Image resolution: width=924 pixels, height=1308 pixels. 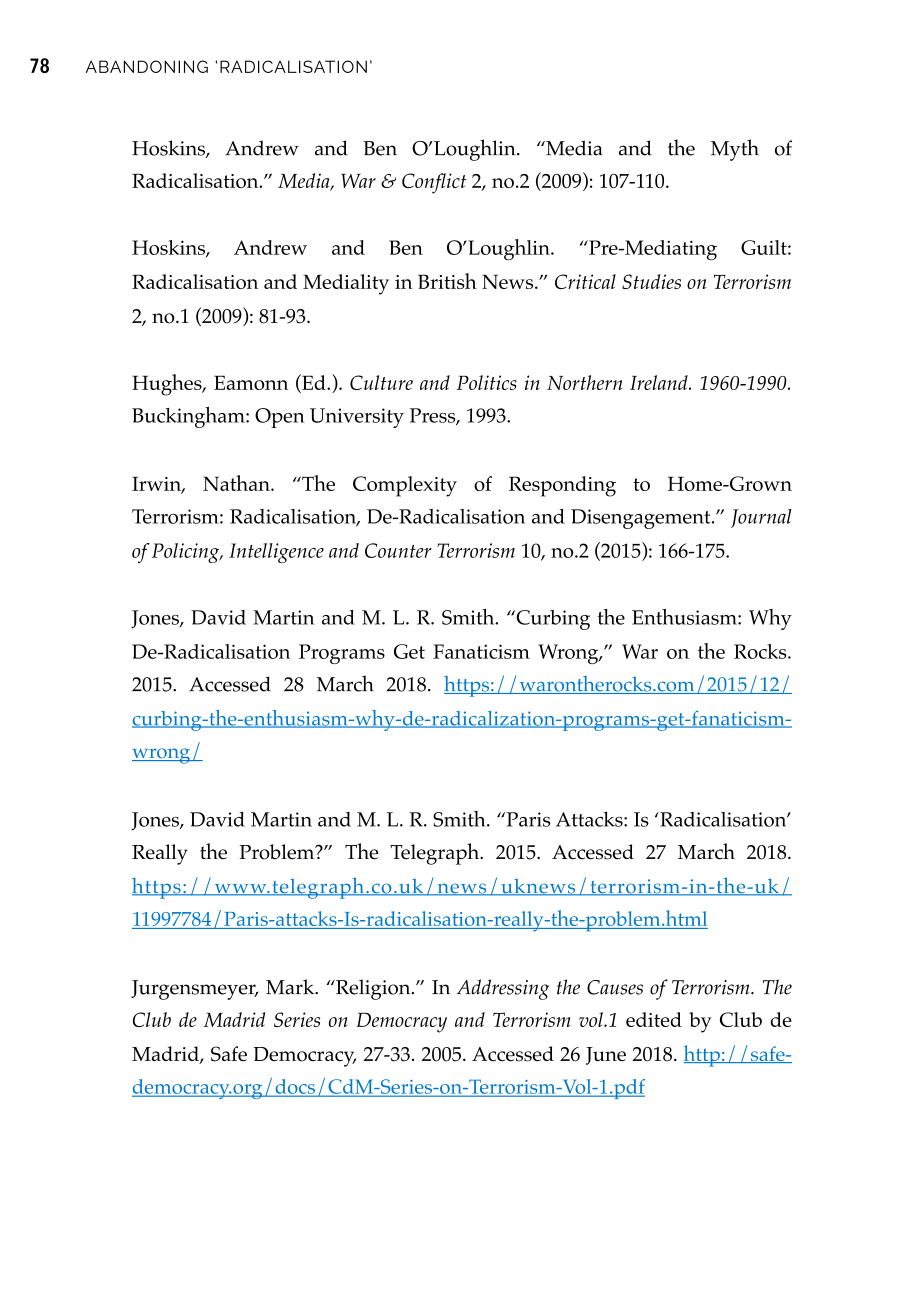 I want to click on Counter, so click(x=398, y=550).
